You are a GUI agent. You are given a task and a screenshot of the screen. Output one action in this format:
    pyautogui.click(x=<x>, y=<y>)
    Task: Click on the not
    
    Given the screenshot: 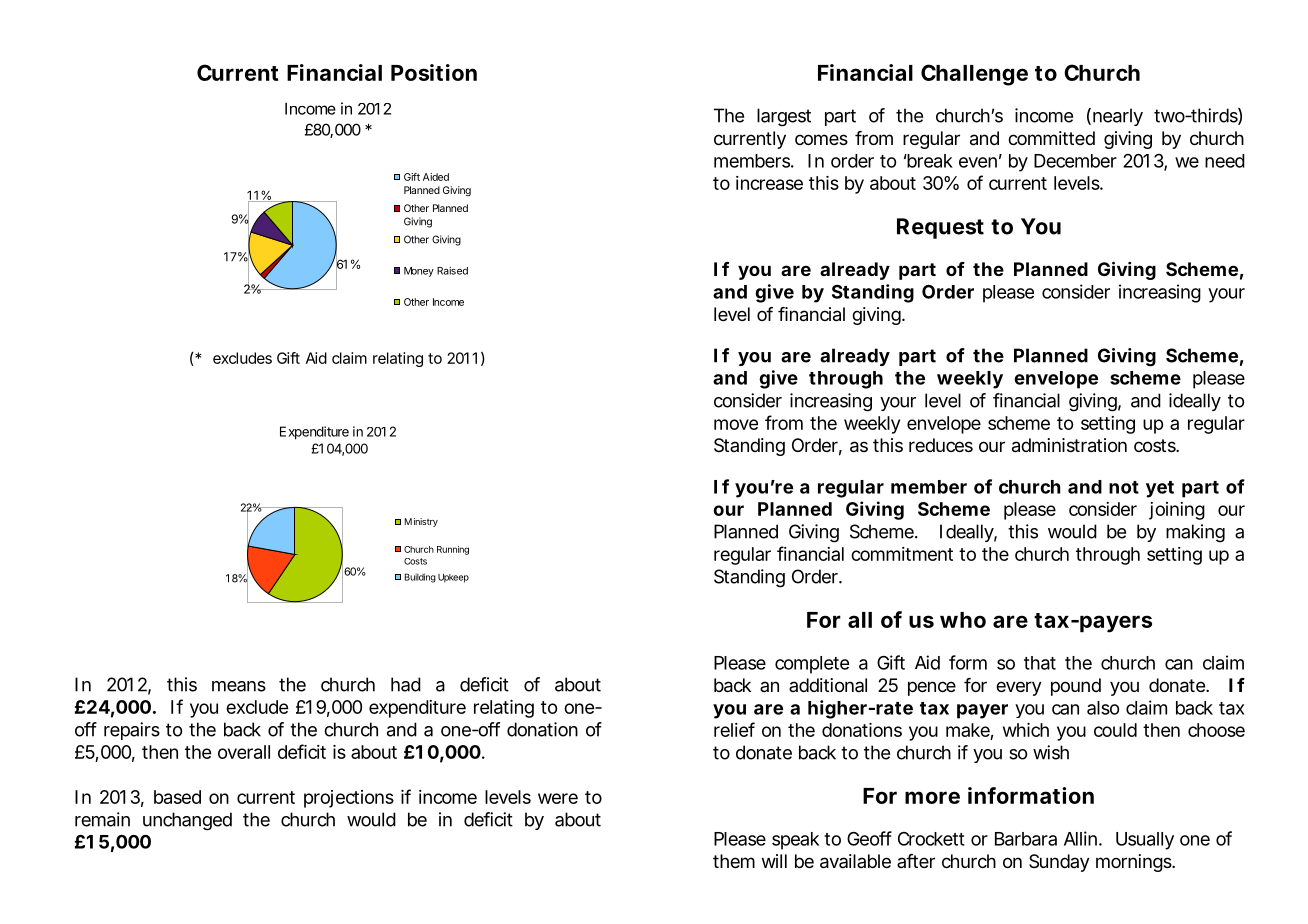 What is the action you would take?
    pyautogui.click(x=1124, y=487)
